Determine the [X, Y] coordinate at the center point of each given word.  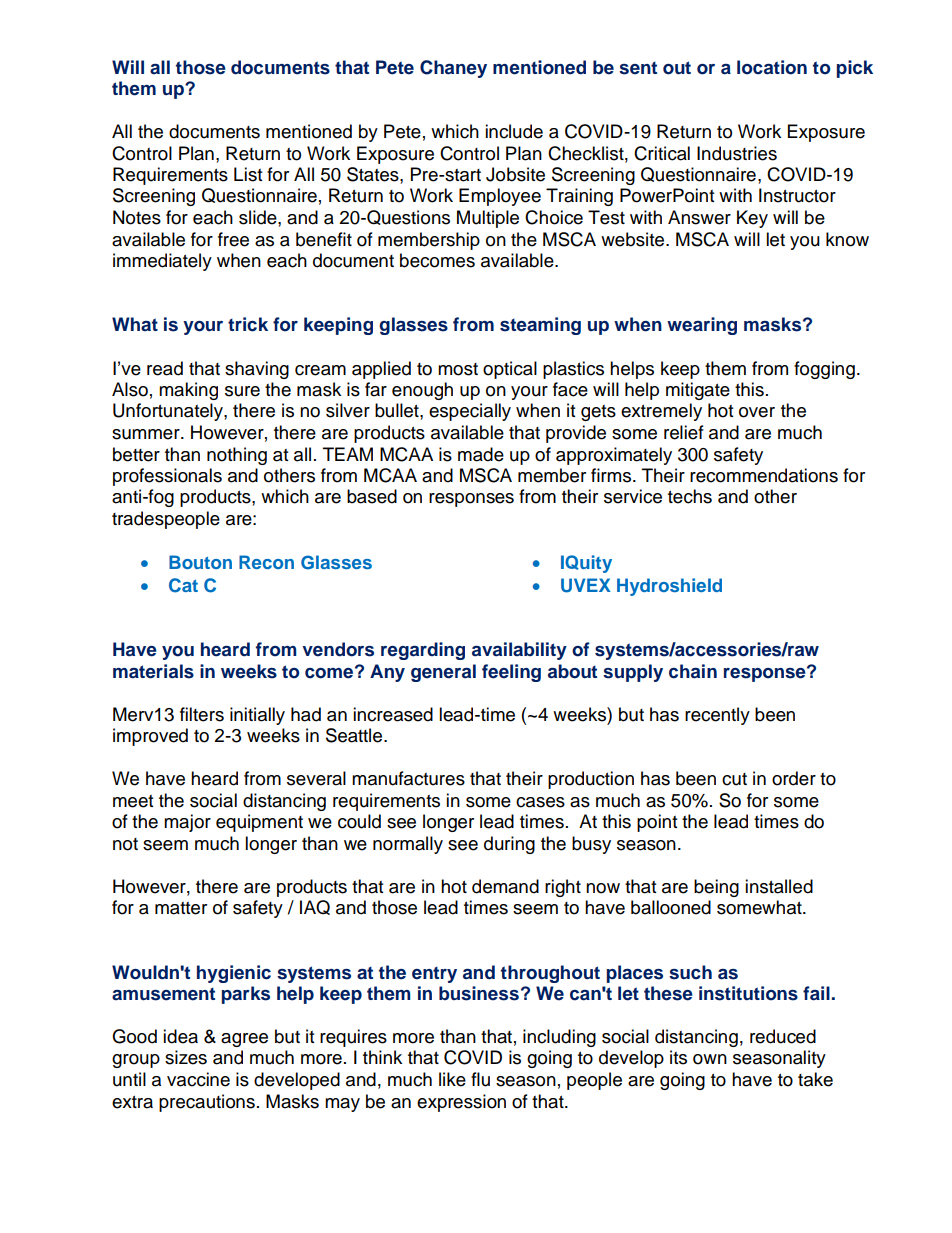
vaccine [198, 1079]
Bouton [200, 562]
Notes [137, 217]
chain [693, 671]
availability [519, 651]
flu [480, 1079]
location [772, 67]
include [514, 131]
